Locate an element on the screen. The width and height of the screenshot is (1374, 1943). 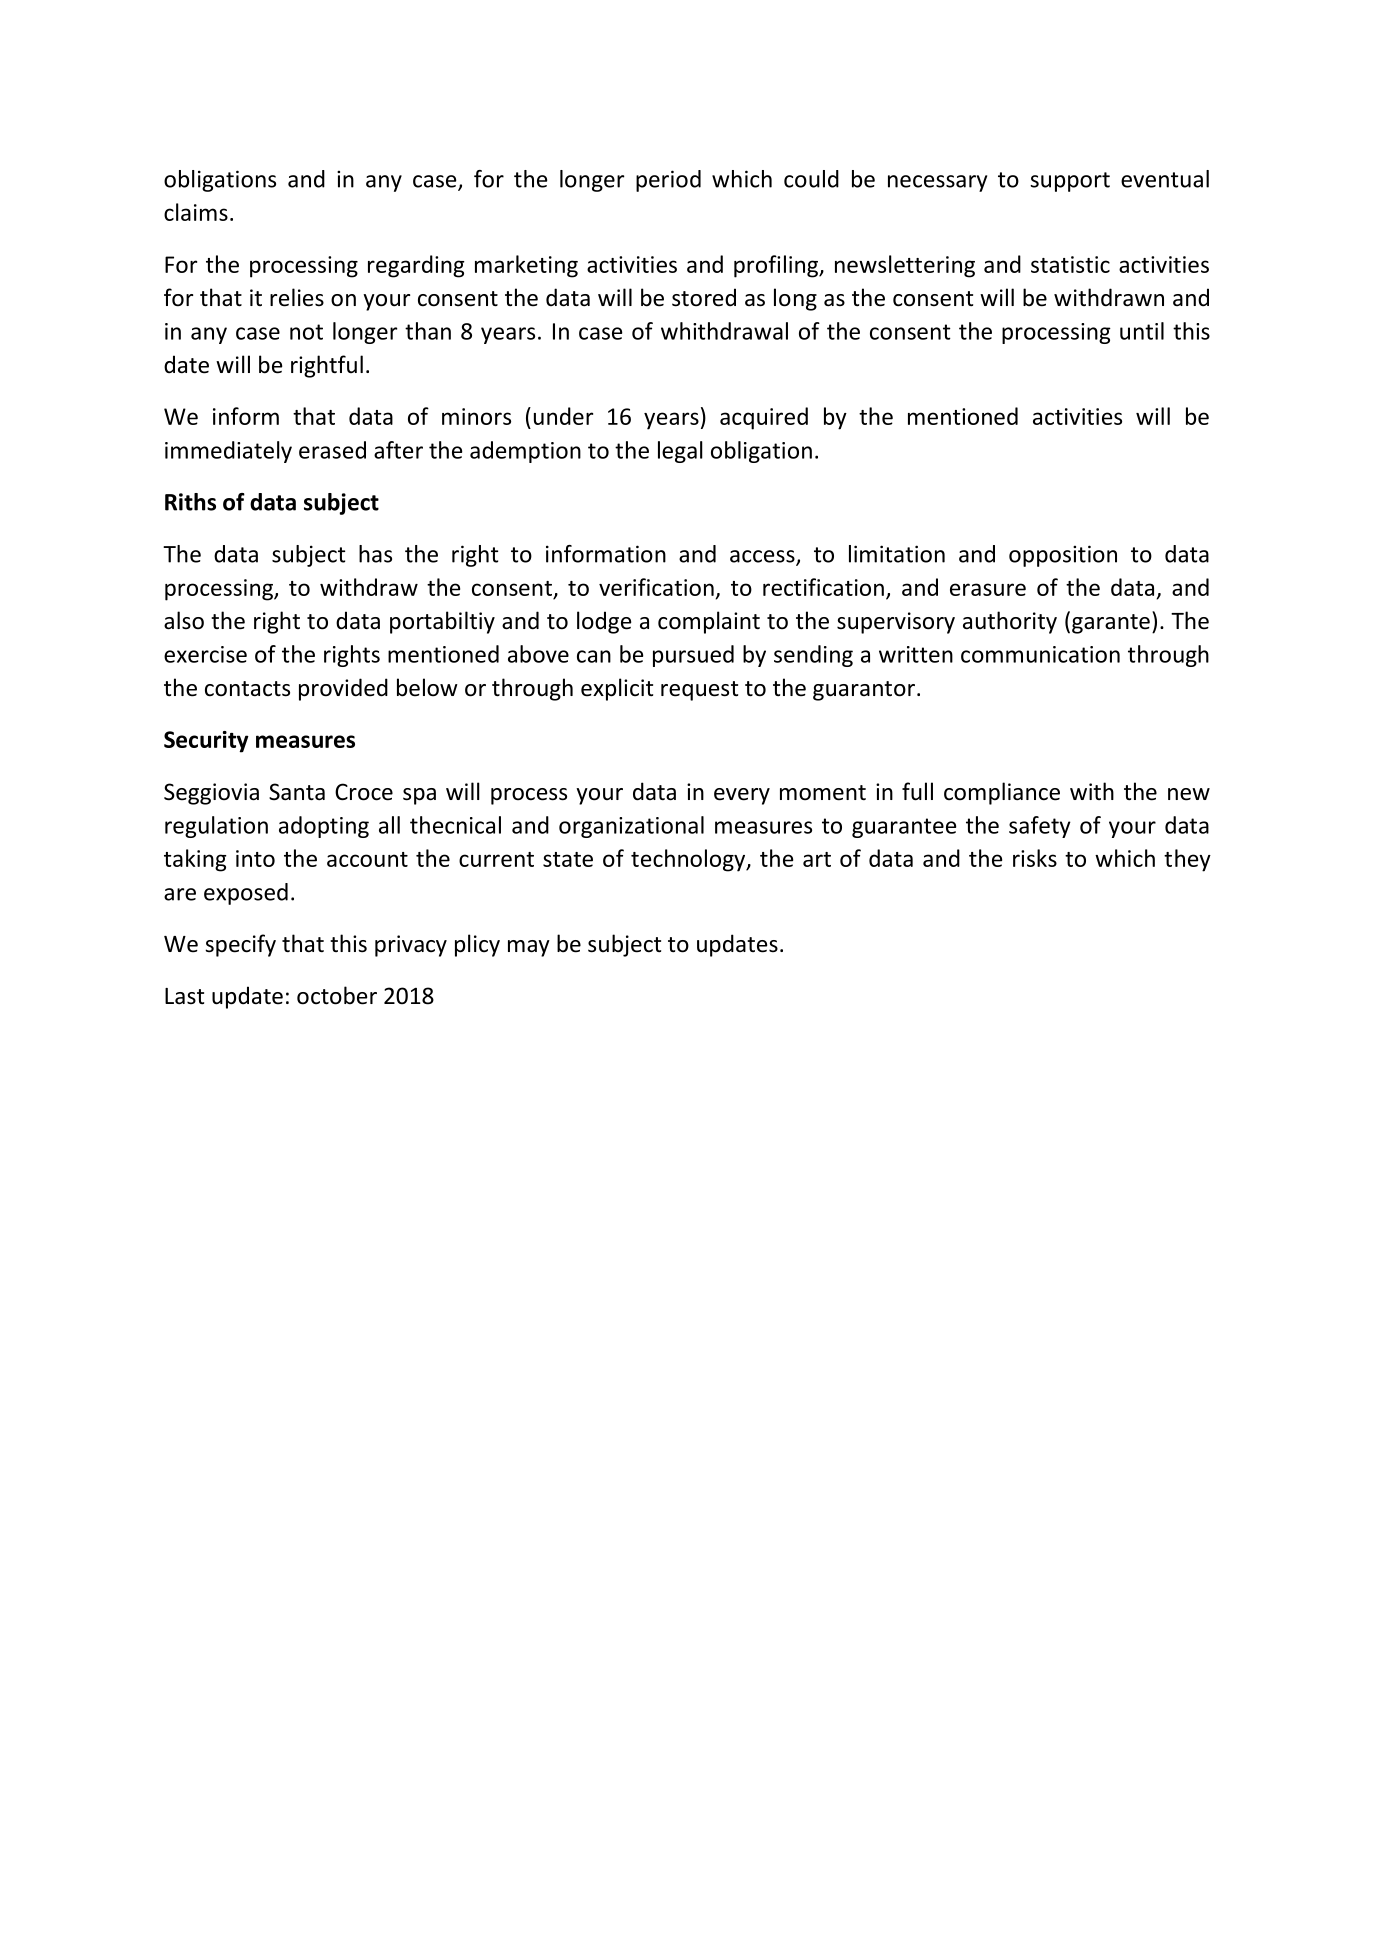
opposition is located at coordinates (1063, 556).
